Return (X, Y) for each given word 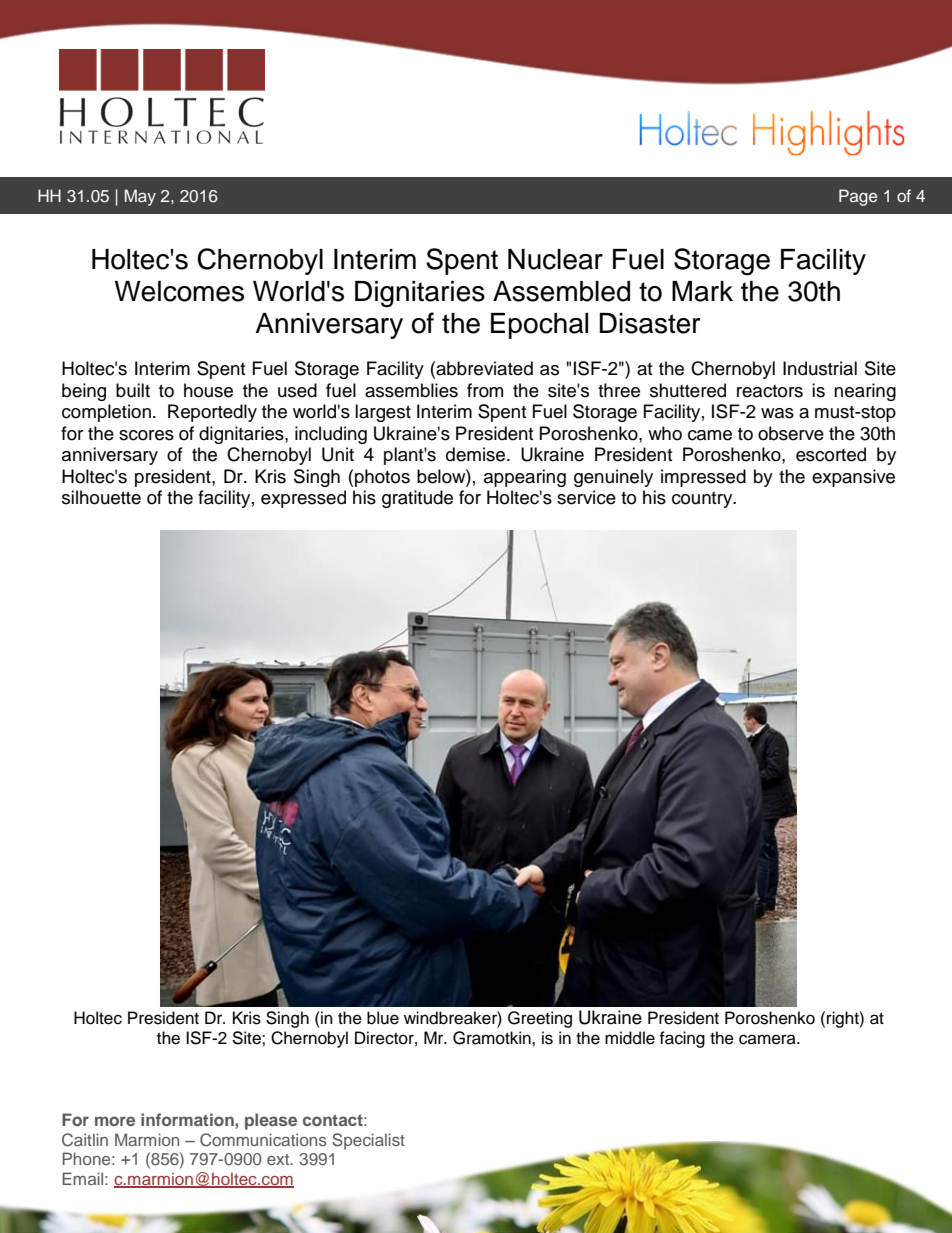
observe (791, 433)
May (140, 197)
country (703, 500)
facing (682, 1039)
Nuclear (555, 259)
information (188, 1119)
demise (477, 454)
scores (146, 435)
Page (858, 197)
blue (383, 1018)
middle (630, 1038)
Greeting (540, 1019)
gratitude (417, 499)
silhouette (101, 497)
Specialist (368, 1141)
